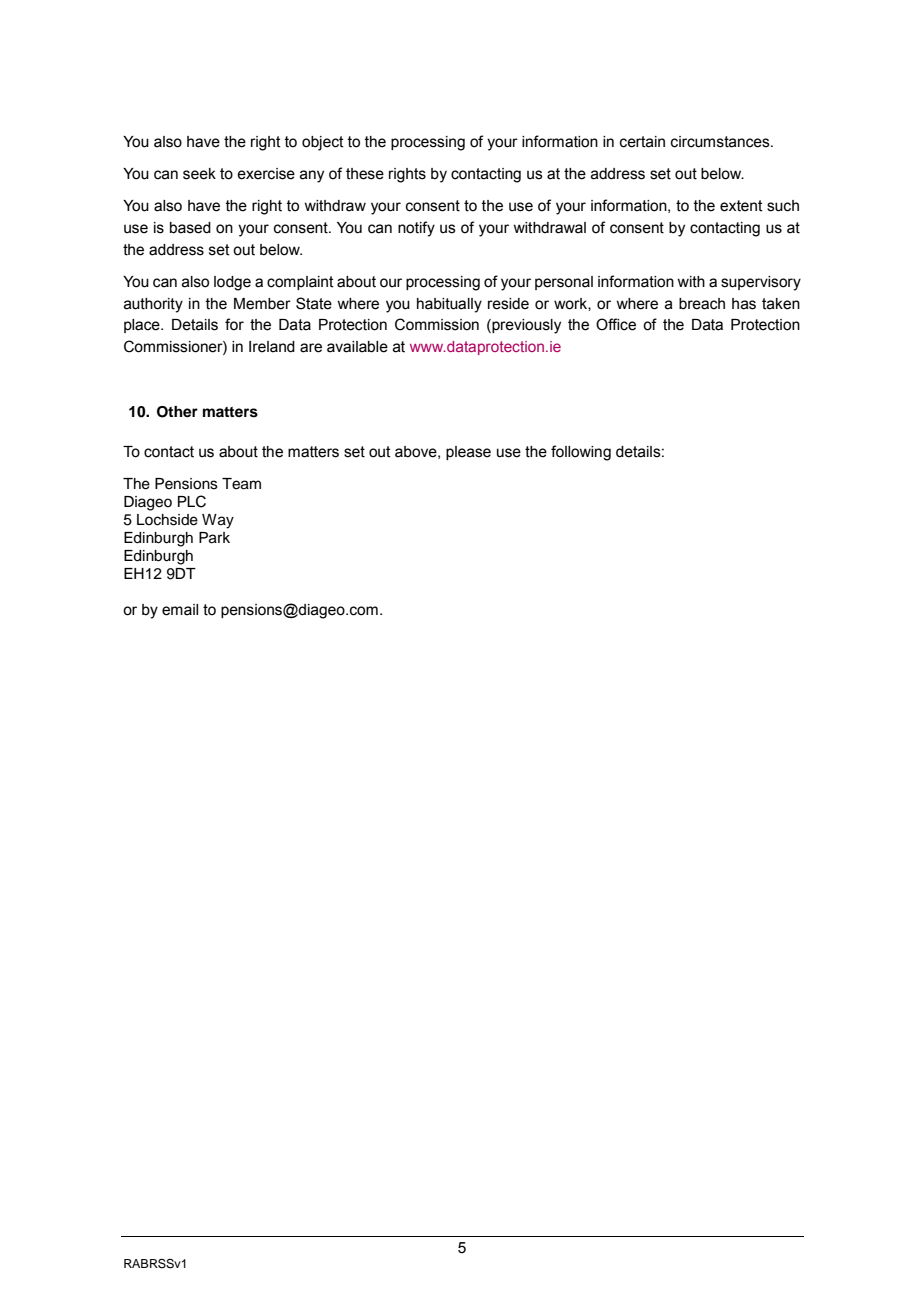  What do you see at coordinates (272, 347) in the page?
I see `Ireland` at bounding box center [272, 347].
